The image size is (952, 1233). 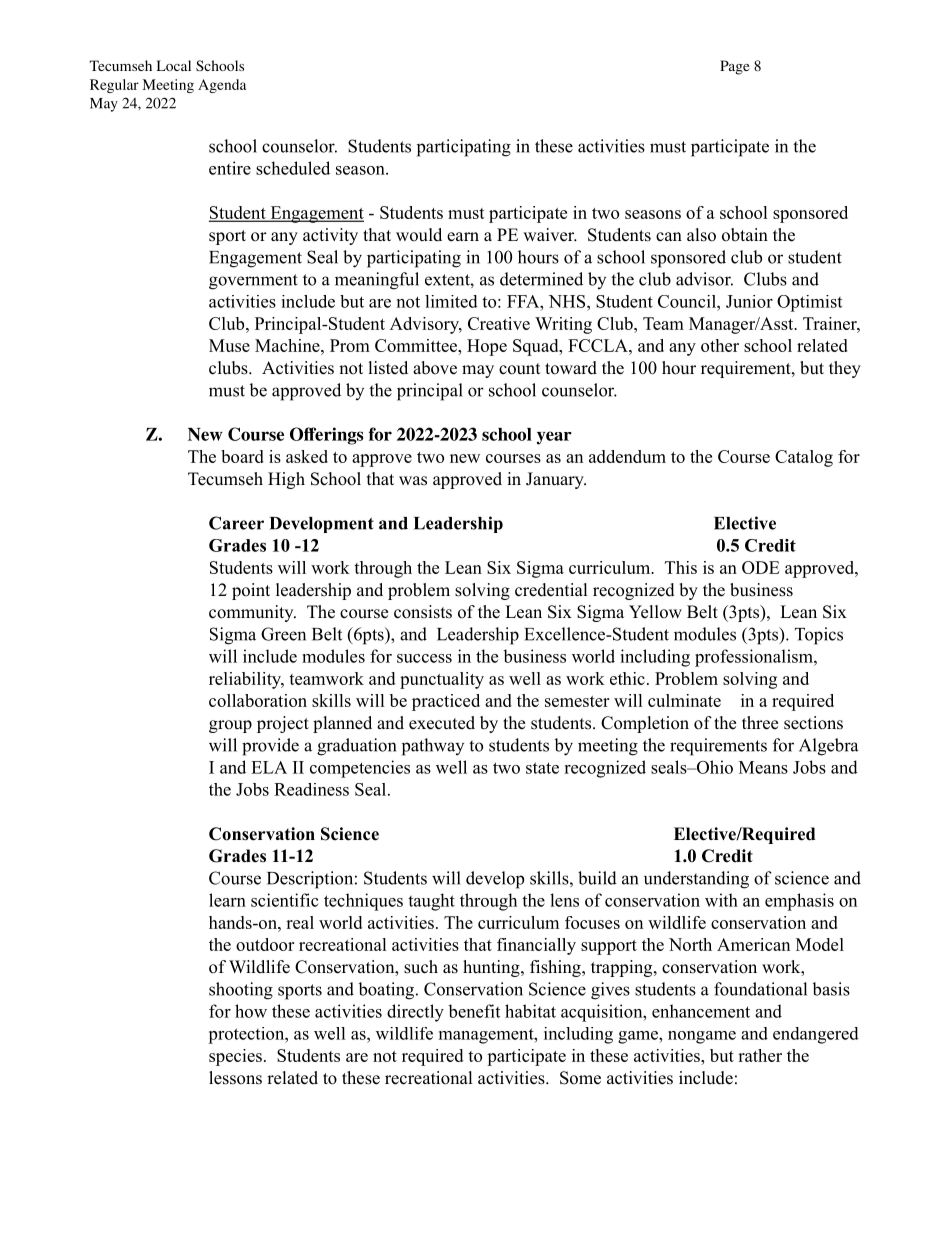 What do you see at coordinates (235, 1057) in the document?
I see `species` at bounding box center [235, 1057].
